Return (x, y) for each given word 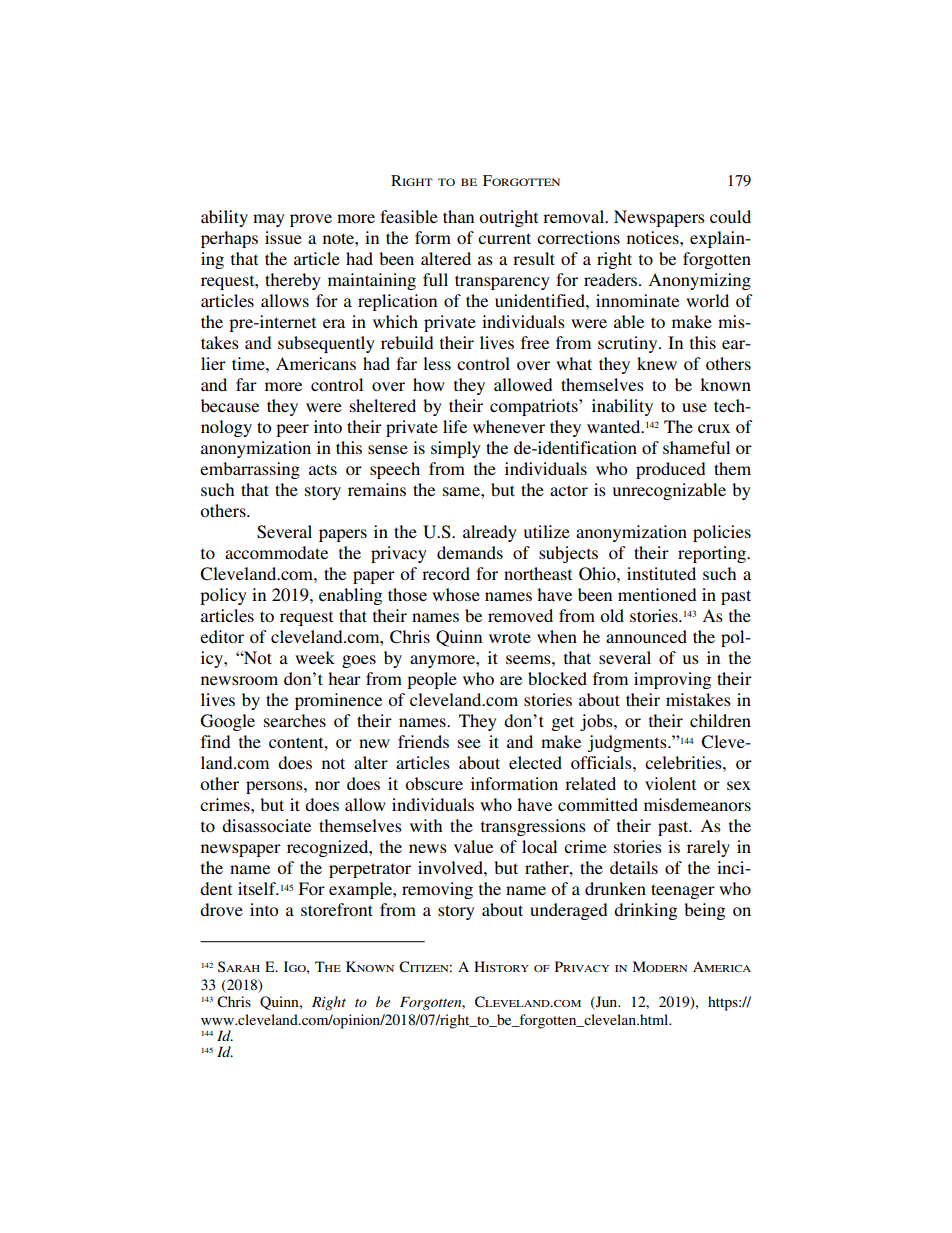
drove (221, 909)
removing (437, 890)
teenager (683, 891)
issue (283, 237)
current (504, 238)
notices (654, 237)
